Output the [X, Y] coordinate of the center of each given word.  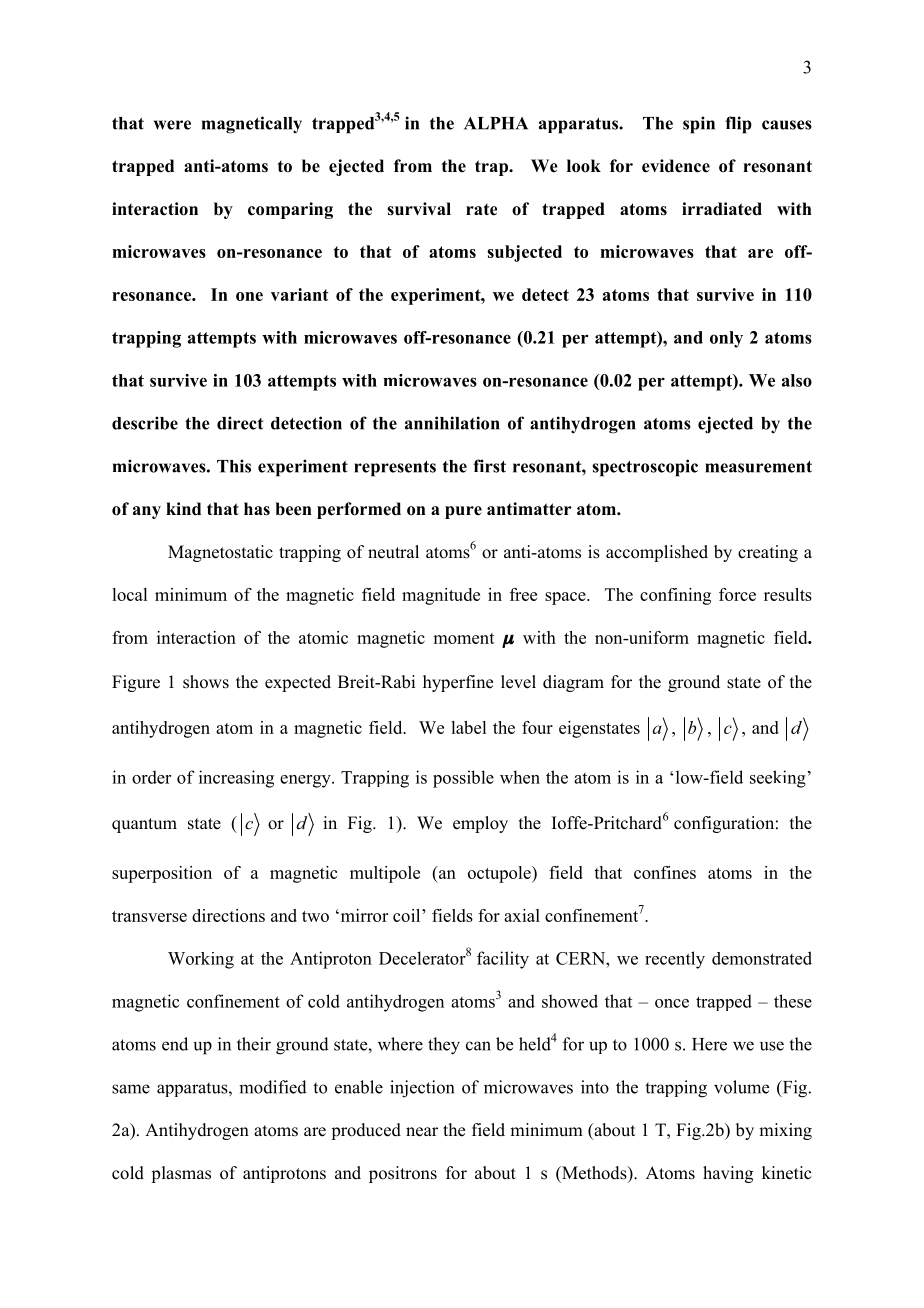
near [422, 1132]
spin [699, 125]
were [172, 125]
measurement [758, 467]
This [234, 466]
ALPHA [496, 123]
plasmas [181, 1174]
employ [480, 824]
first [489, 466]
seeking [778, 779]
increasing [236, 779]
